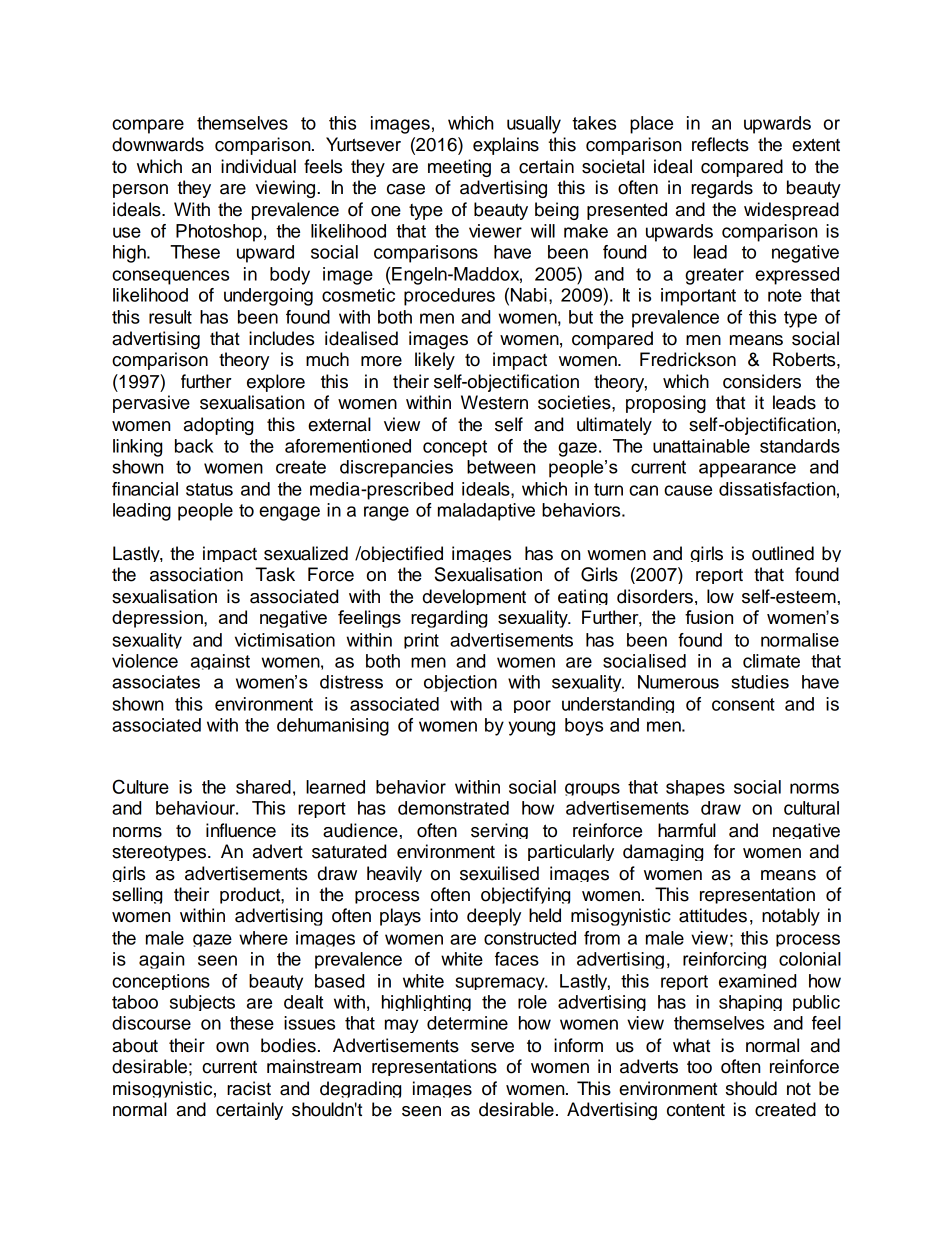 The width and height of the screenshot is (952, 1233). I want to click on individual, so click(258, 166).
